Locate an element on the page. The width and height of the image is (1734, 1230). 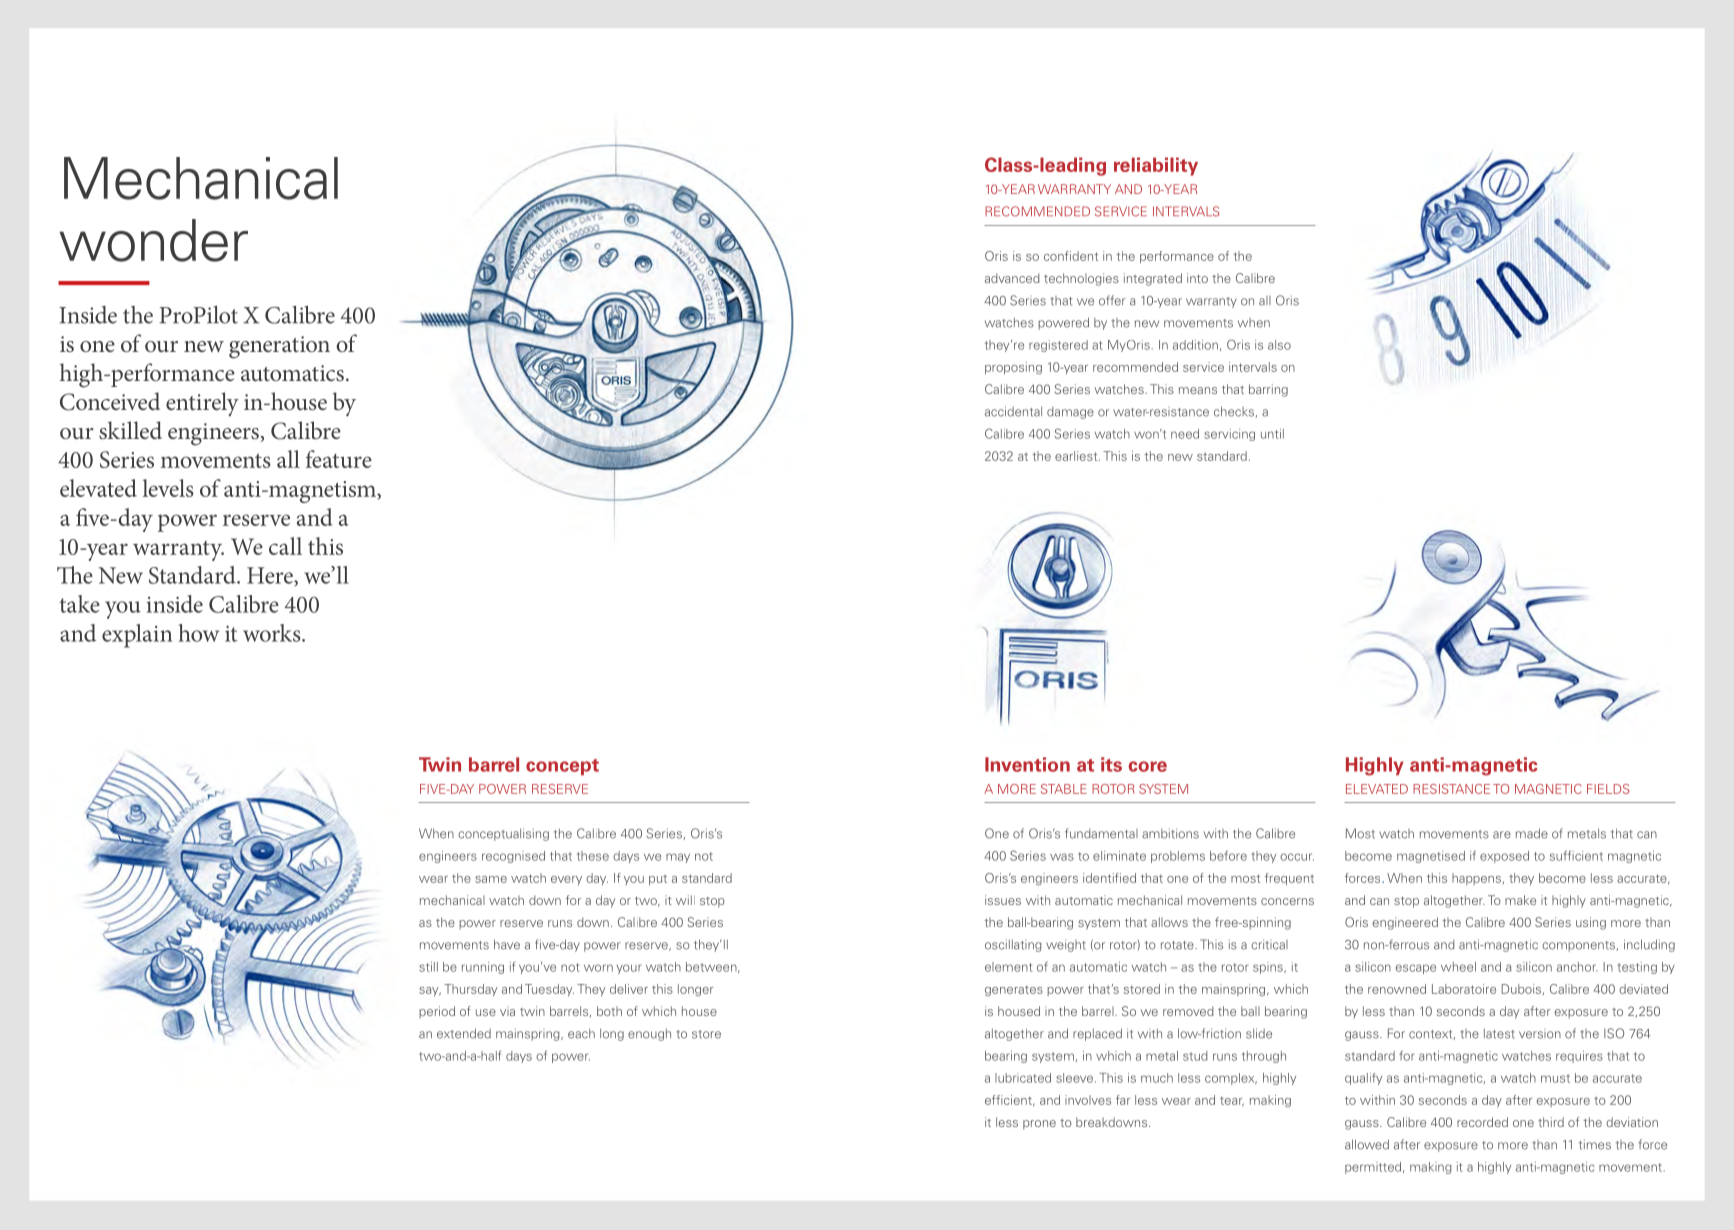
earliest is located at coordinates (1077, 456).
